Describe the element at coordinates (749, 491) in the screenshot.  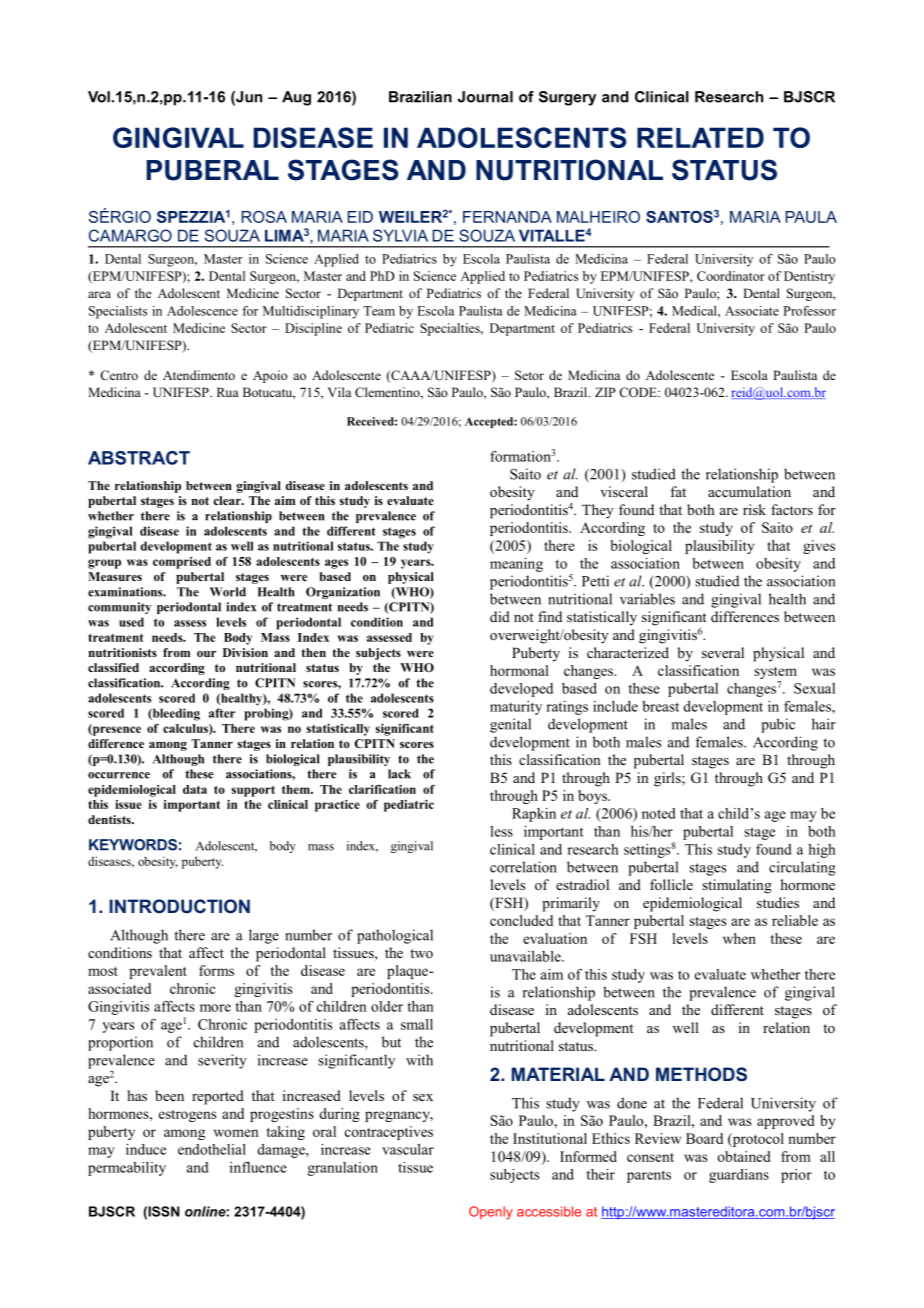
I see `accumulation` at that location.
